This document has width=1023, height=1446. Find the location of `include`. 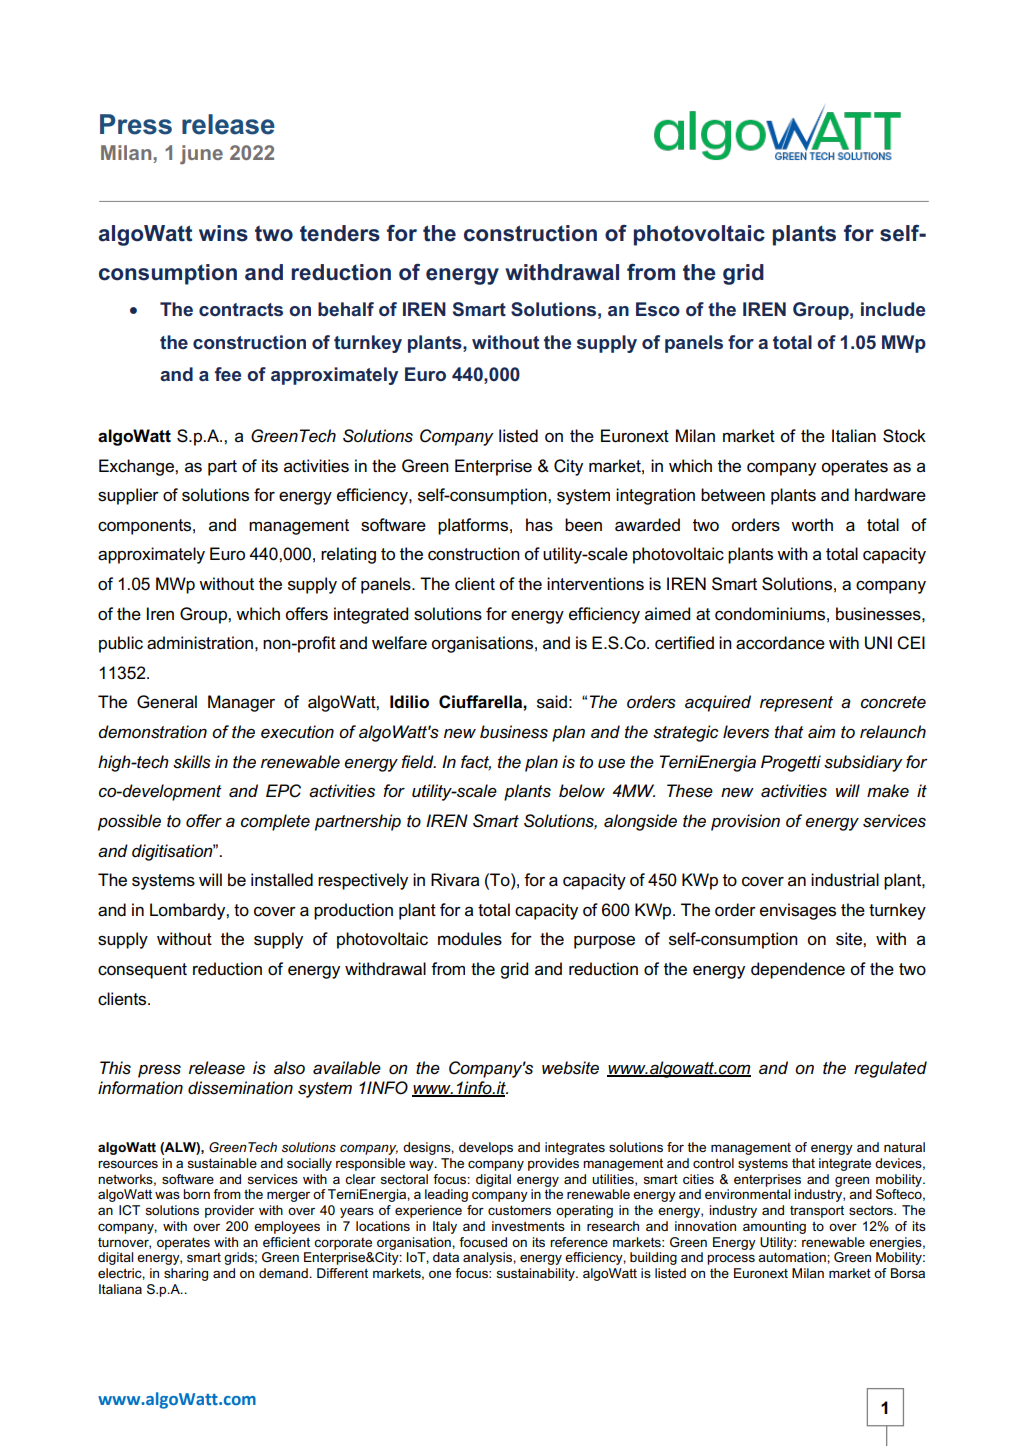

include is located at coordinates (893, 309).
